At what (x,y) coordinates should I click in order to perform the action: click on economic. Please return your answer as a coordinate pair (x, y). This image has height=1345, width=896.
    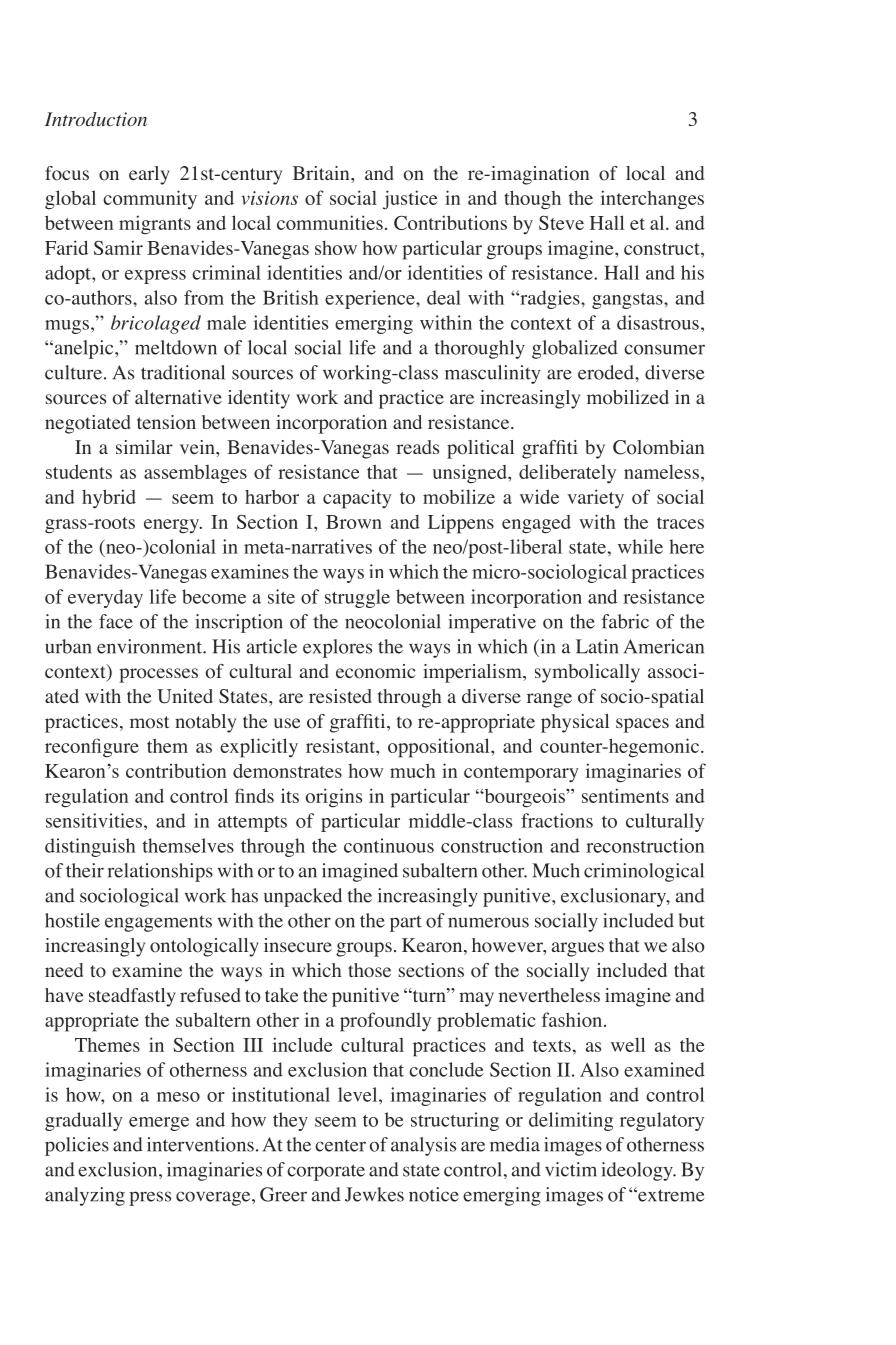
    Looking at the image, I should click on (375, 671).
